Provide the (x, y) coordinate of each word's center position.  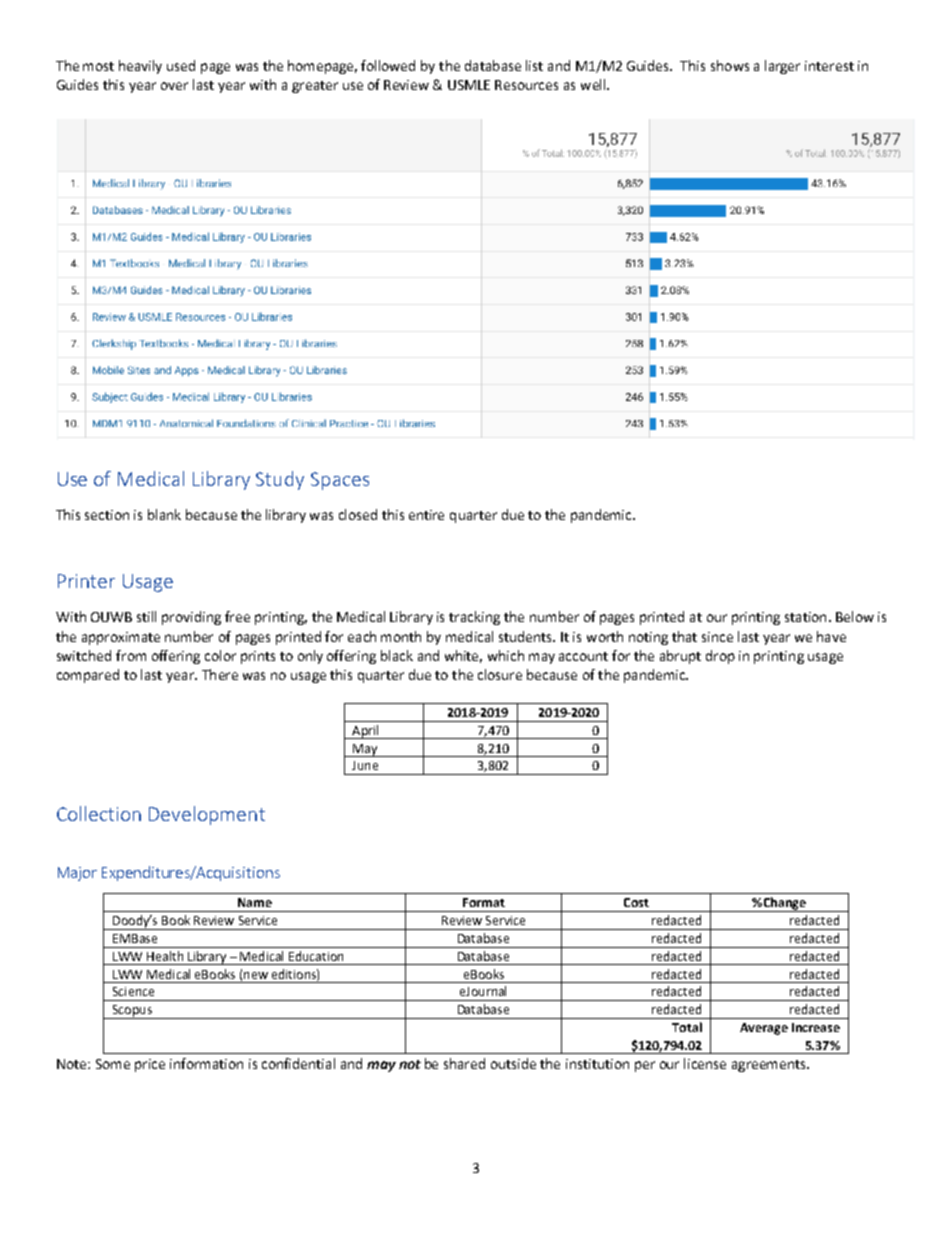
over (174, 86)
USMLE (469, 85)
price (150, 1065)
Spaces (340, 481)
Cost (636, 902)
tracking (474, 618)
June (365, 765)
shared (464, 1063)
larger (782, 67)
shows (730, 65)
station (805, 617)
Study (280, 480)
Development (207, 815)
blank (164, 514)
